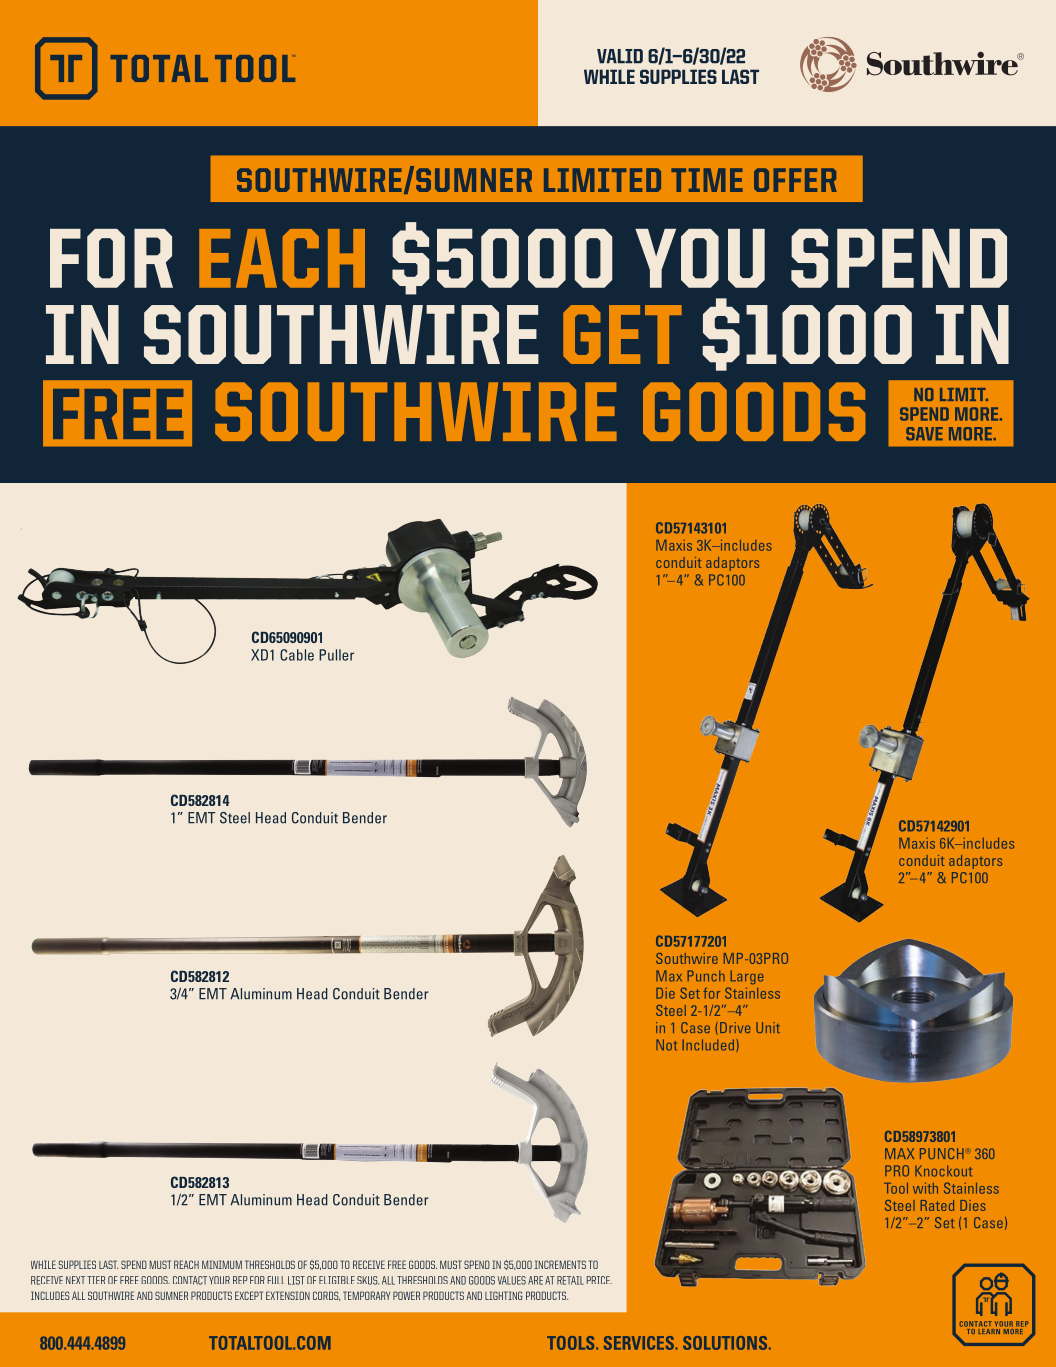 The height and width of the page is (1367, 1056). I want to click on VALID, so click(620, 56).
